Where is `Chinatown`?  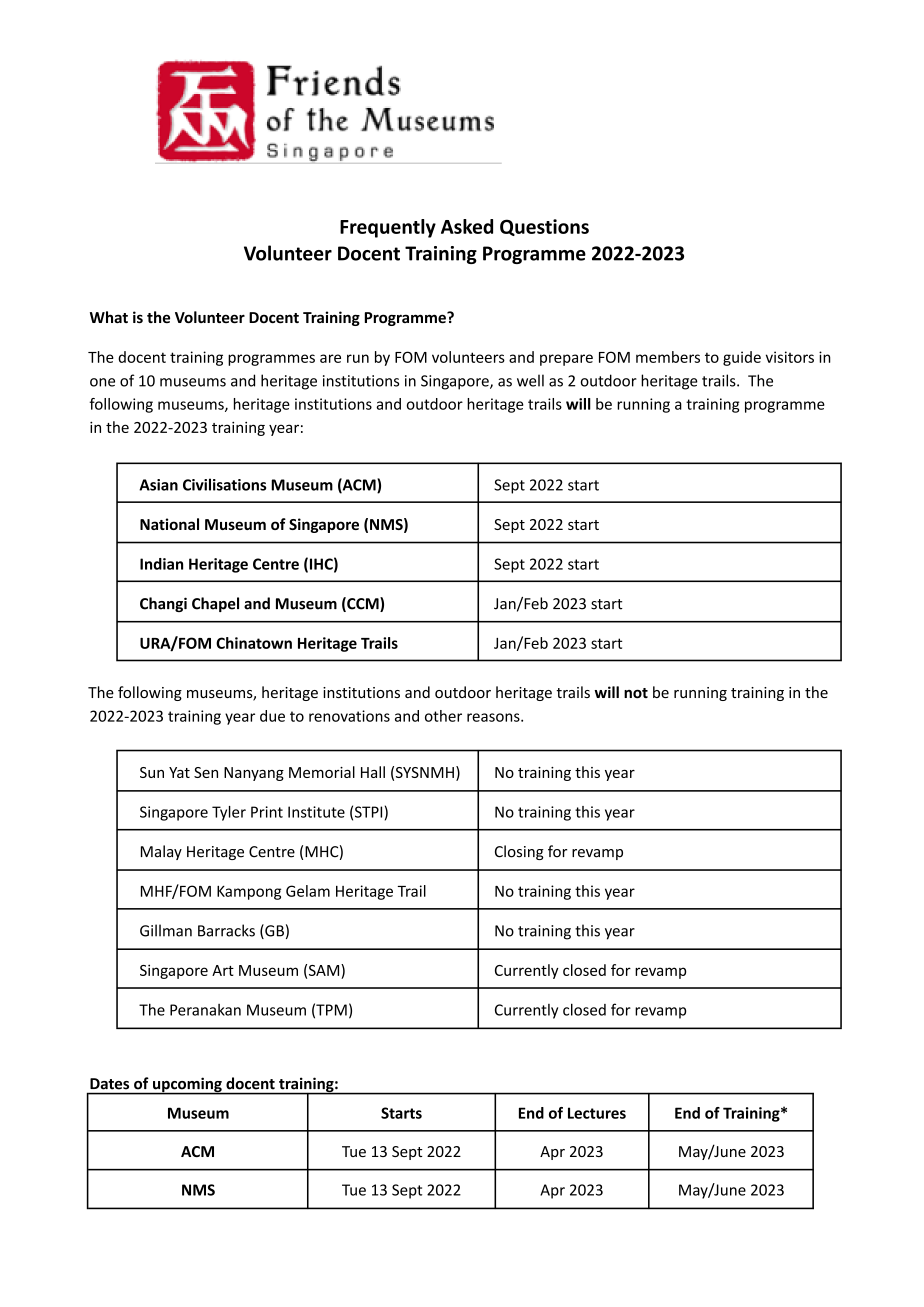 Chinatown is located at coordinates (254, 643).
